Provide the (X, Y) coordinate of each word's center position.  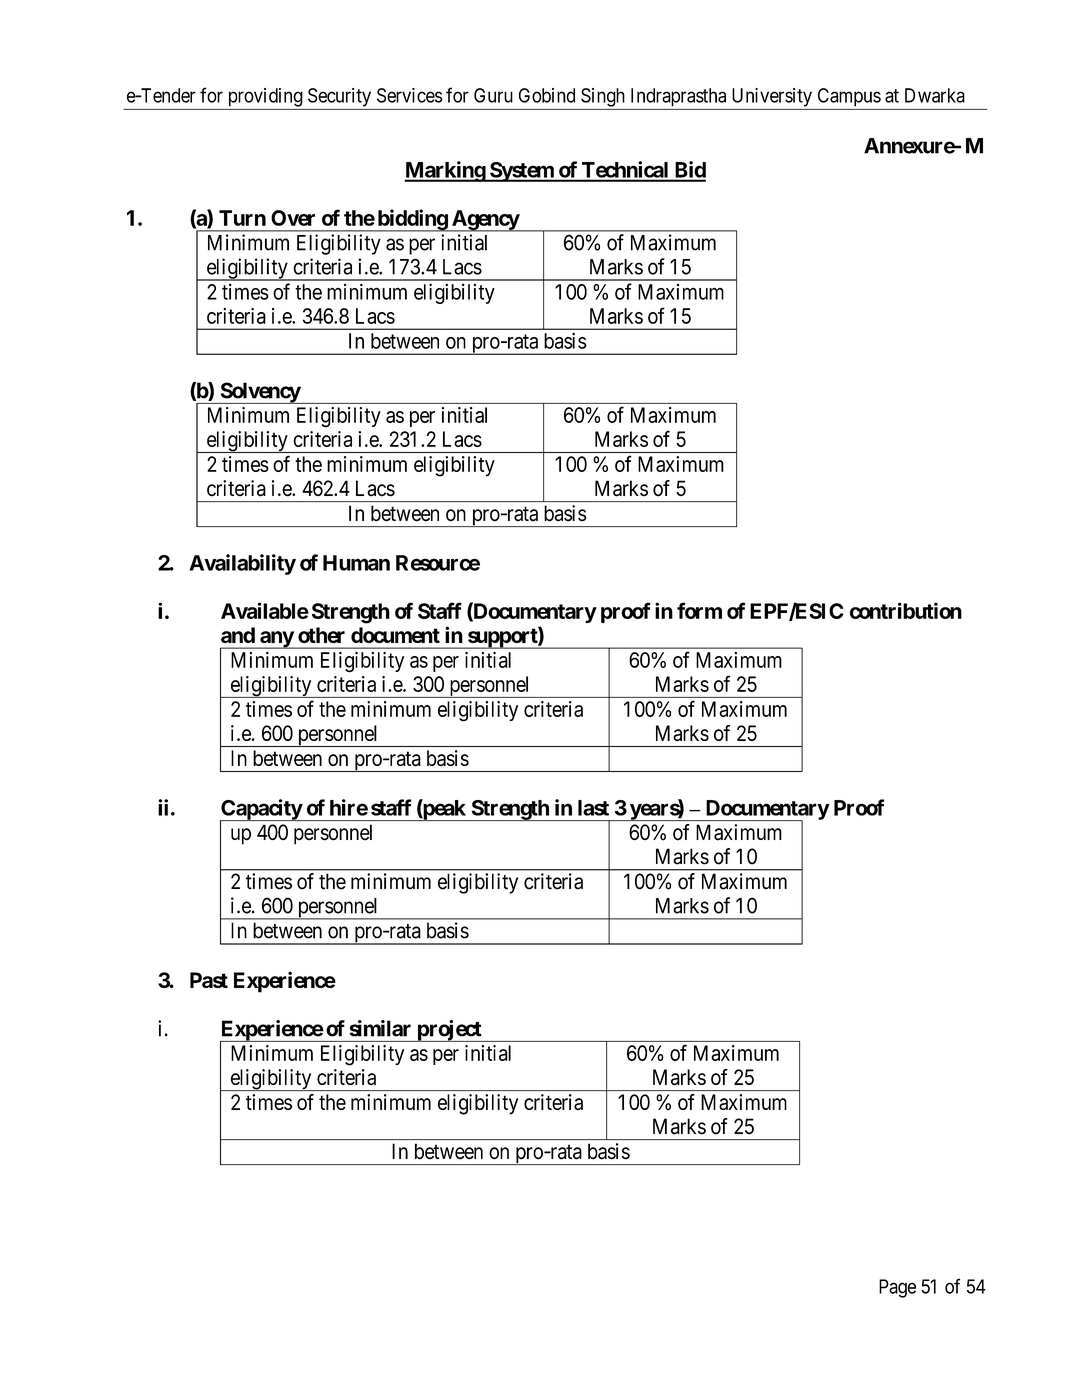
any (276, 640)
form (699, 610)
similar (380, 1028)
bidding (412, 220)
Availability (242, 564)
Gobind (547, 95)
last (593, 808)
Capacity (261, 810)
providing (266, 97)
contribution (906, 610)
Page (897, 1288)
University (772, 97)
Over (293, 218)
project (449, 1031)
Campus (849, 97)
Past (209, 980)
